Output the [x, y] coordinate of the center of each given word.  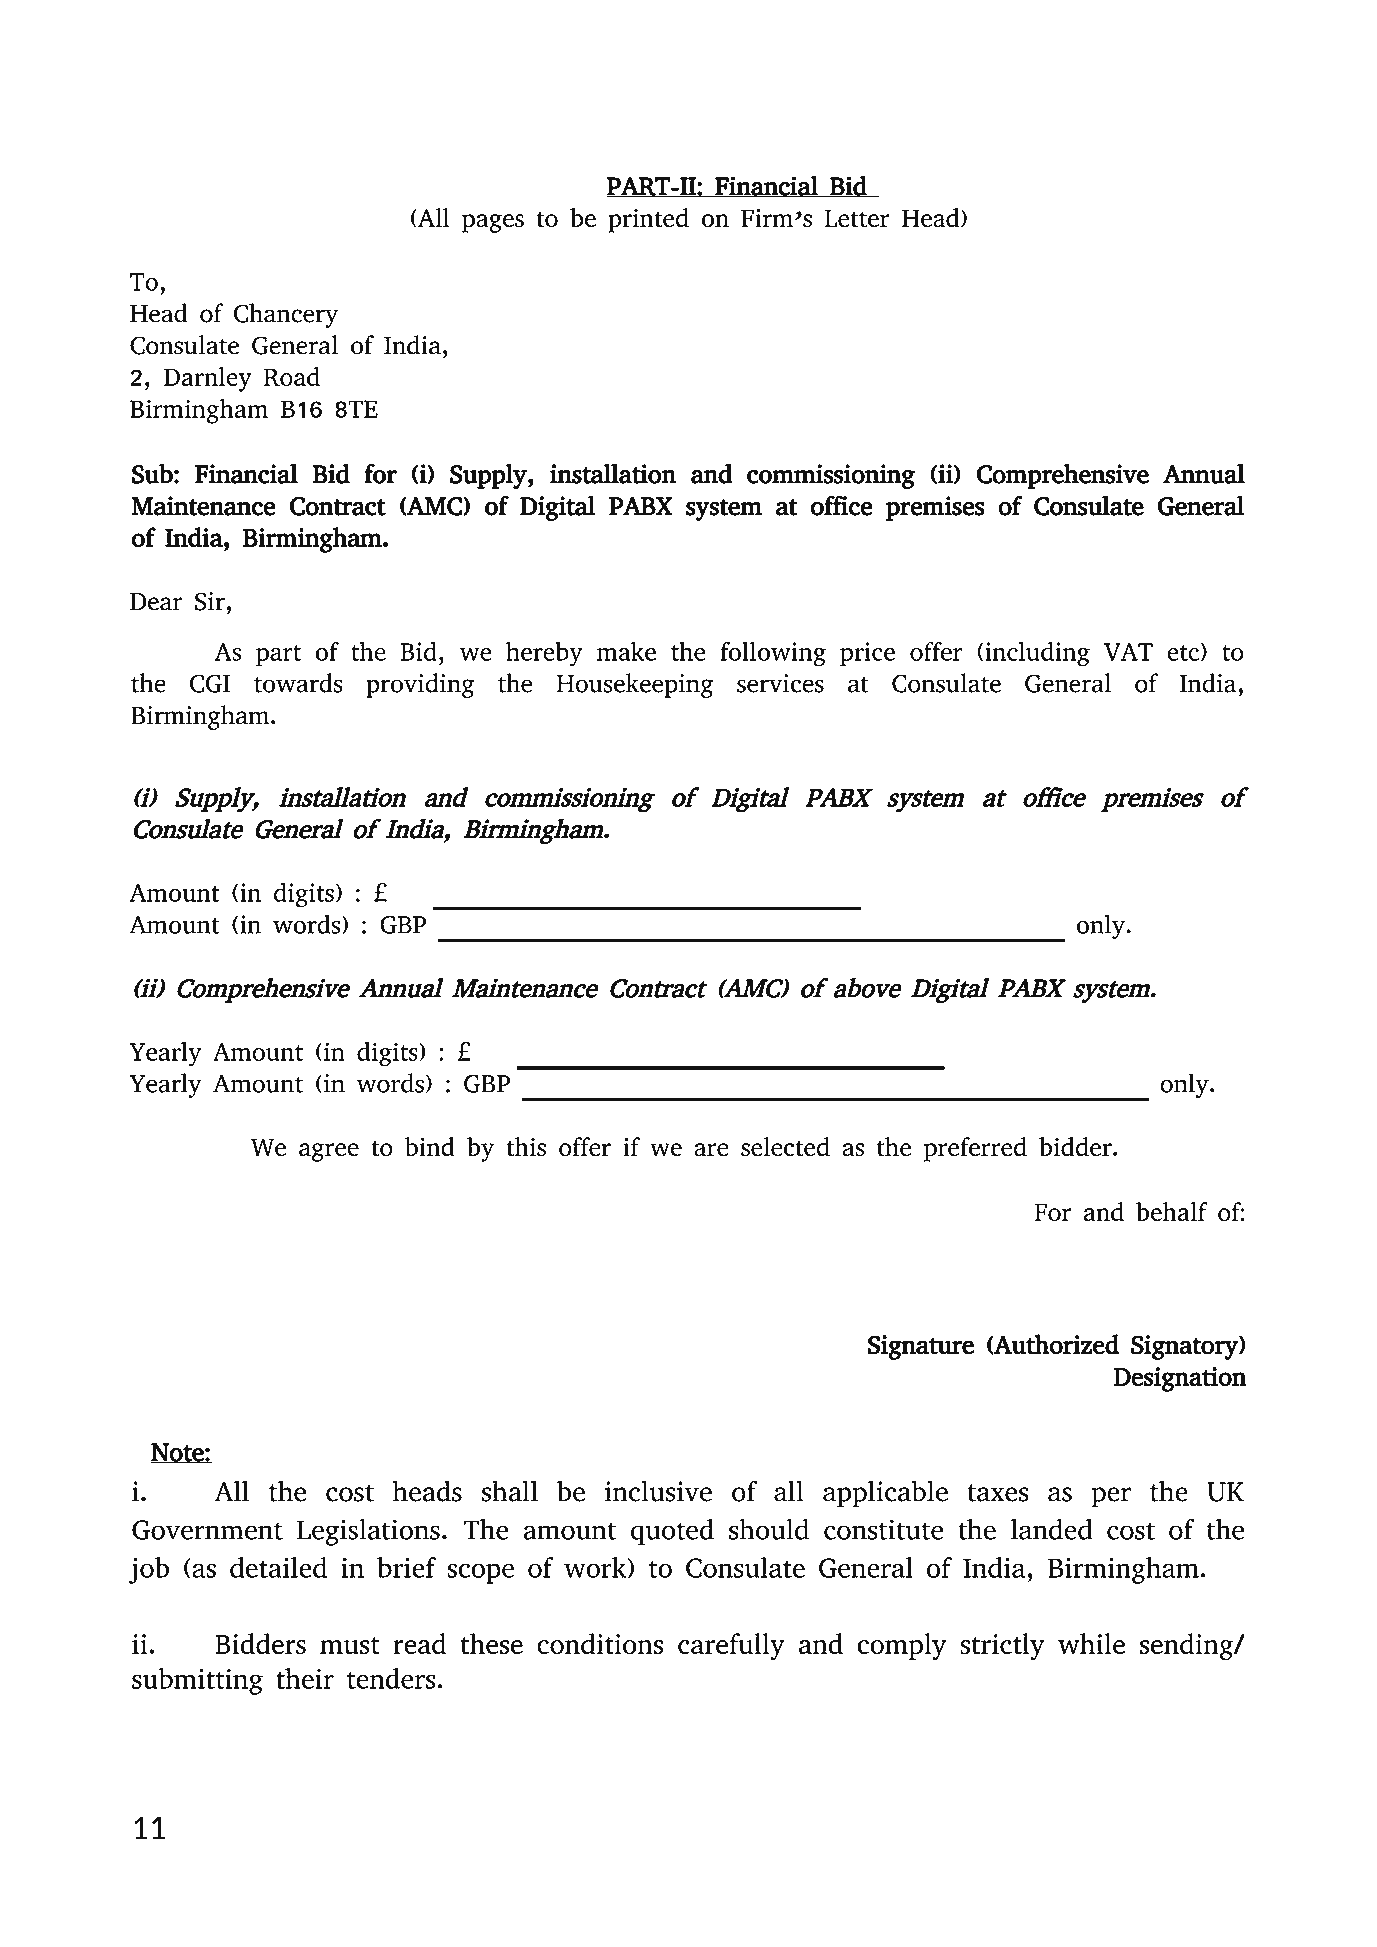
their [305, 1678]
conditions [600, 1643]
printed [648, 220]
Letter [857, 218]
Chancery [286, 315]
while [1091, 1643]
